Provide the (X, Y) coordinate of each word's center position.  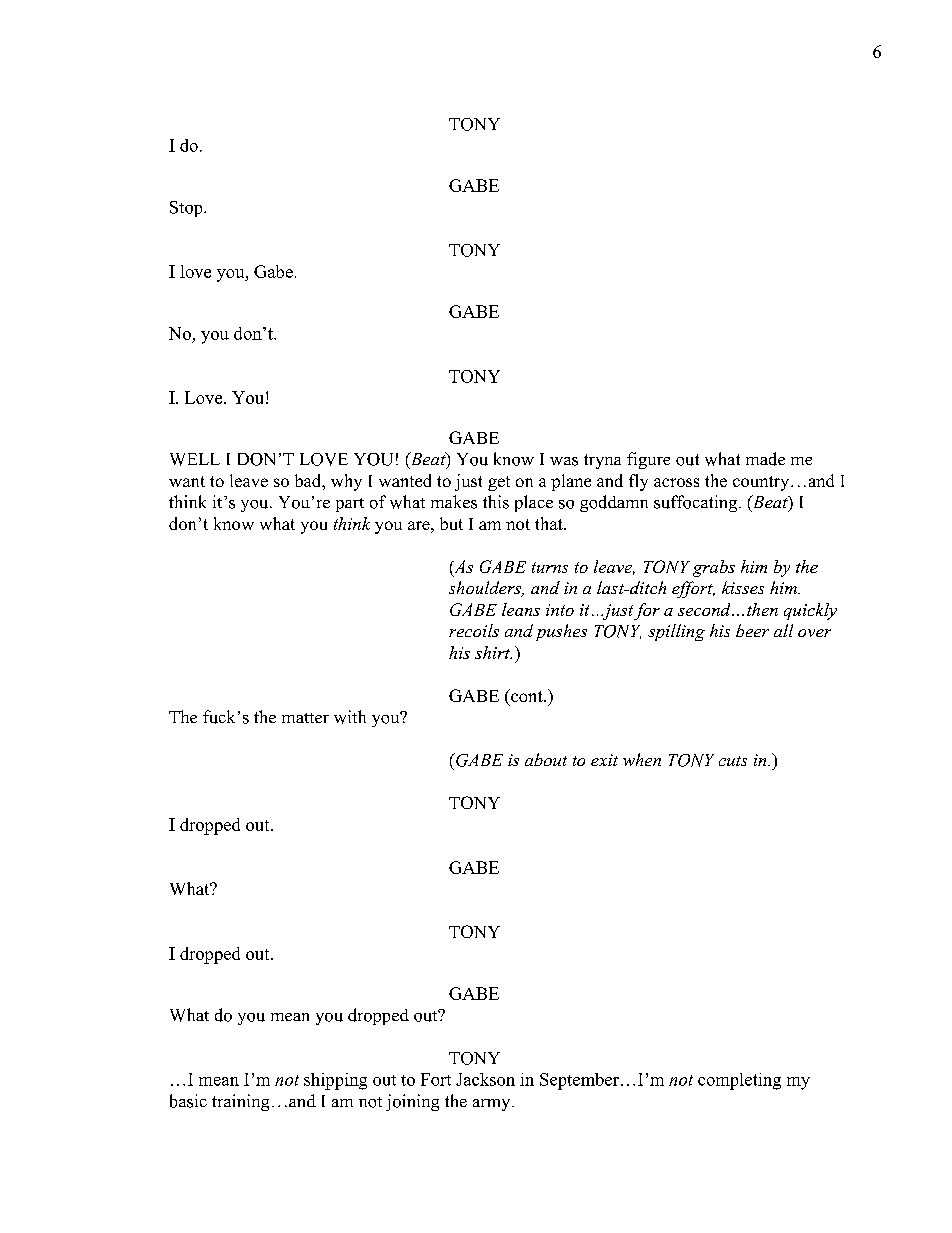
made (765, 459)
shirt (493, 652)
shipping (335, 1081)
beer (752, 630)
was (564, 461)
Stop (187, 209)
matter (305, 718)
